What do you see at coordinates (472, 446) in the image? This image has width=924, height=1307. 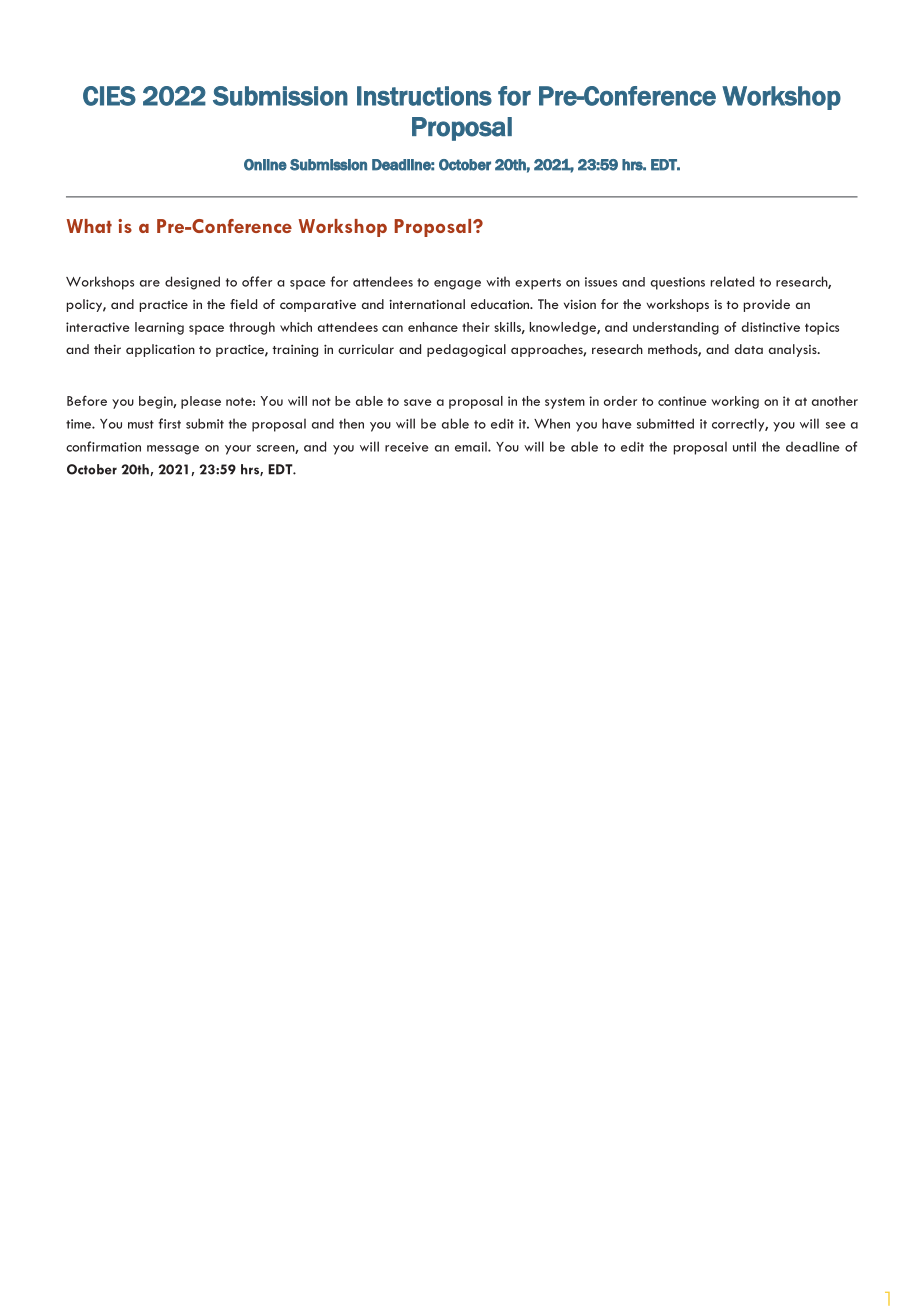 I see `email` at bounding box center [472, 446].
